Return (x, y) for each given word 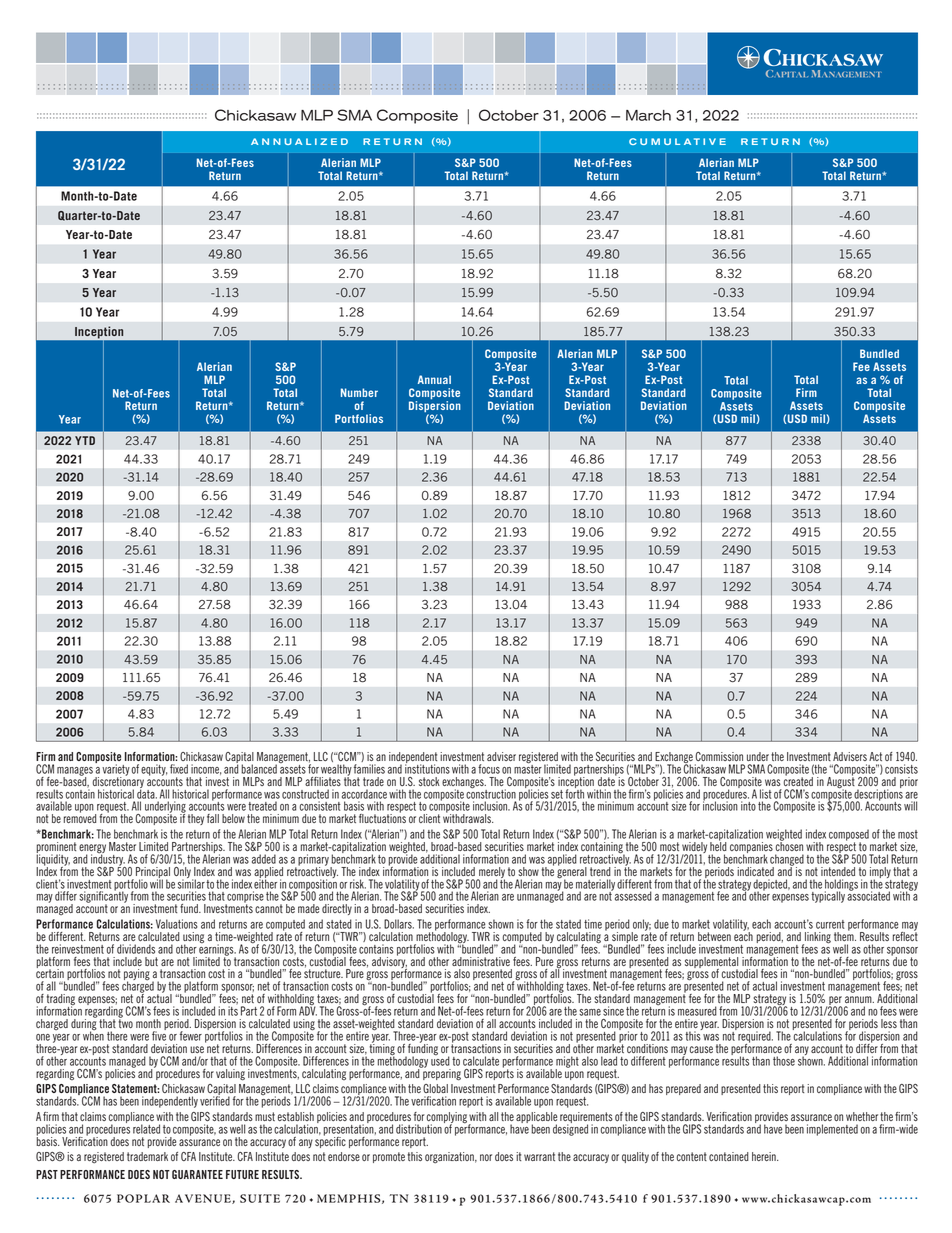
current (830, 924)
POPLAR (143, 1198)
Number (359, 392)
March (648, 115)
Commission (719, 756)
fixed (179, 769)
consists (901, 769)
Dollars (399, 924)
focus (489, 769)
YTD (85, 440)
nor (486, 1157)
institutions (427, 768)
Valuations (177, 924)
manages (75, 772)
